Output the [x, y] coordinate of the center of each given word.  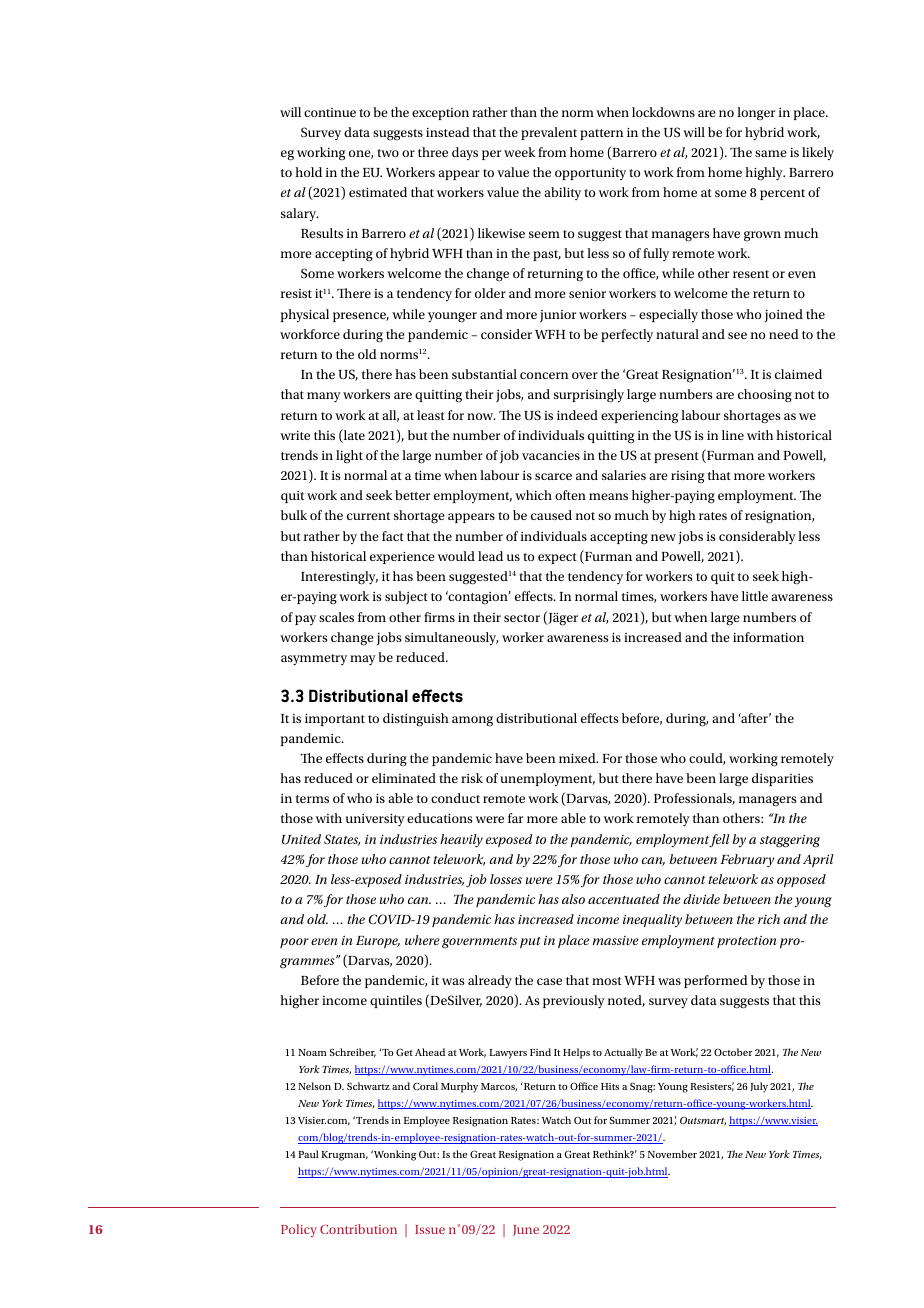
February [747, 860]
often [570, 495]
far [515, 818]
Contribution [358, 1229]
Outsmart [703, 1121]
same [771, 153]
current [368, 516]
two [388, 153]
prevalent [549, 133]
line [733, 435]
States [342, 840]
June [526, 1230]
